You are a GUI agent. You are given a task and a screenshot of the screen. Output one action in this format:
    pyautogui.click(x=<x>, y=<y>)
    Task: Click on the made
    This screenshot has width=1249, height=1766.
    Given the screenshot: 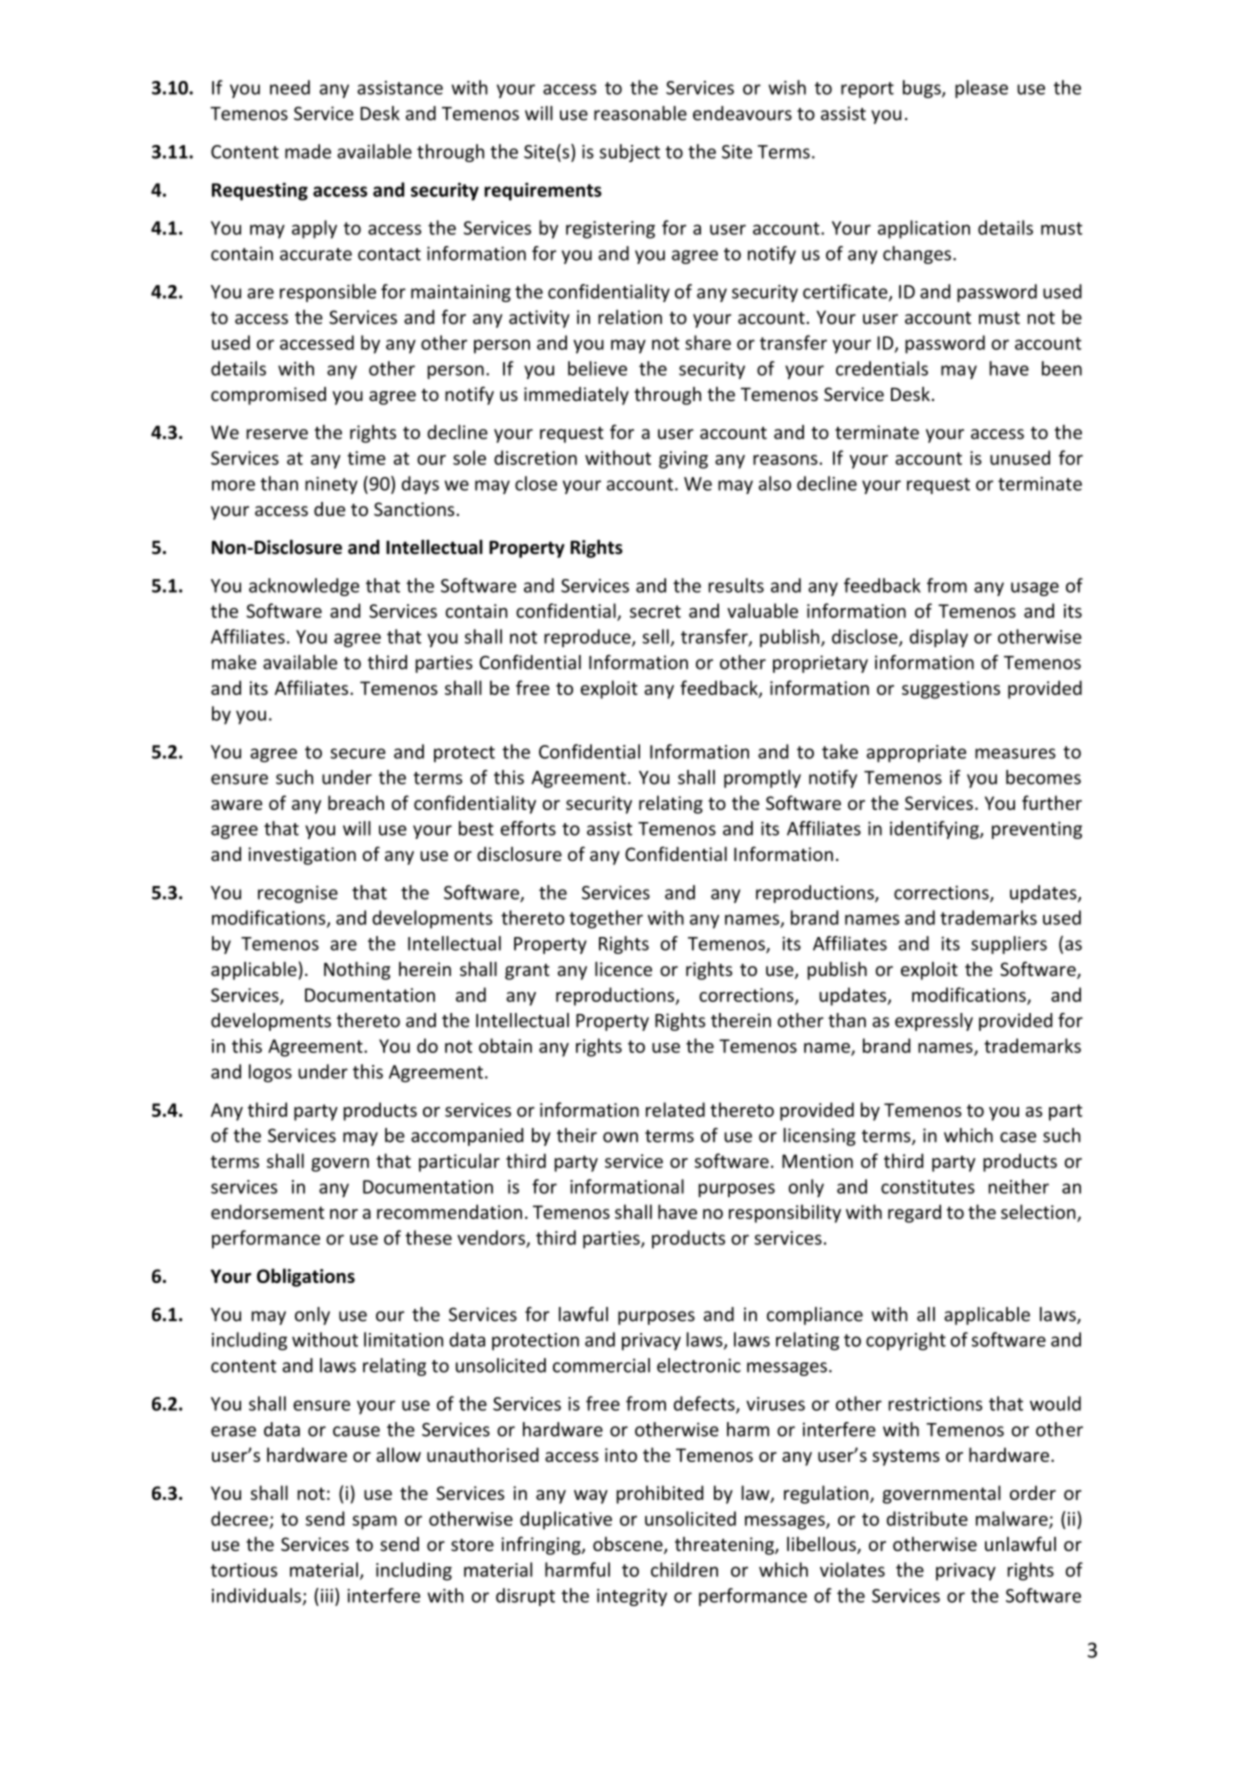 What is the action you would take?
    pyautogui.click(x=308, y=151)
